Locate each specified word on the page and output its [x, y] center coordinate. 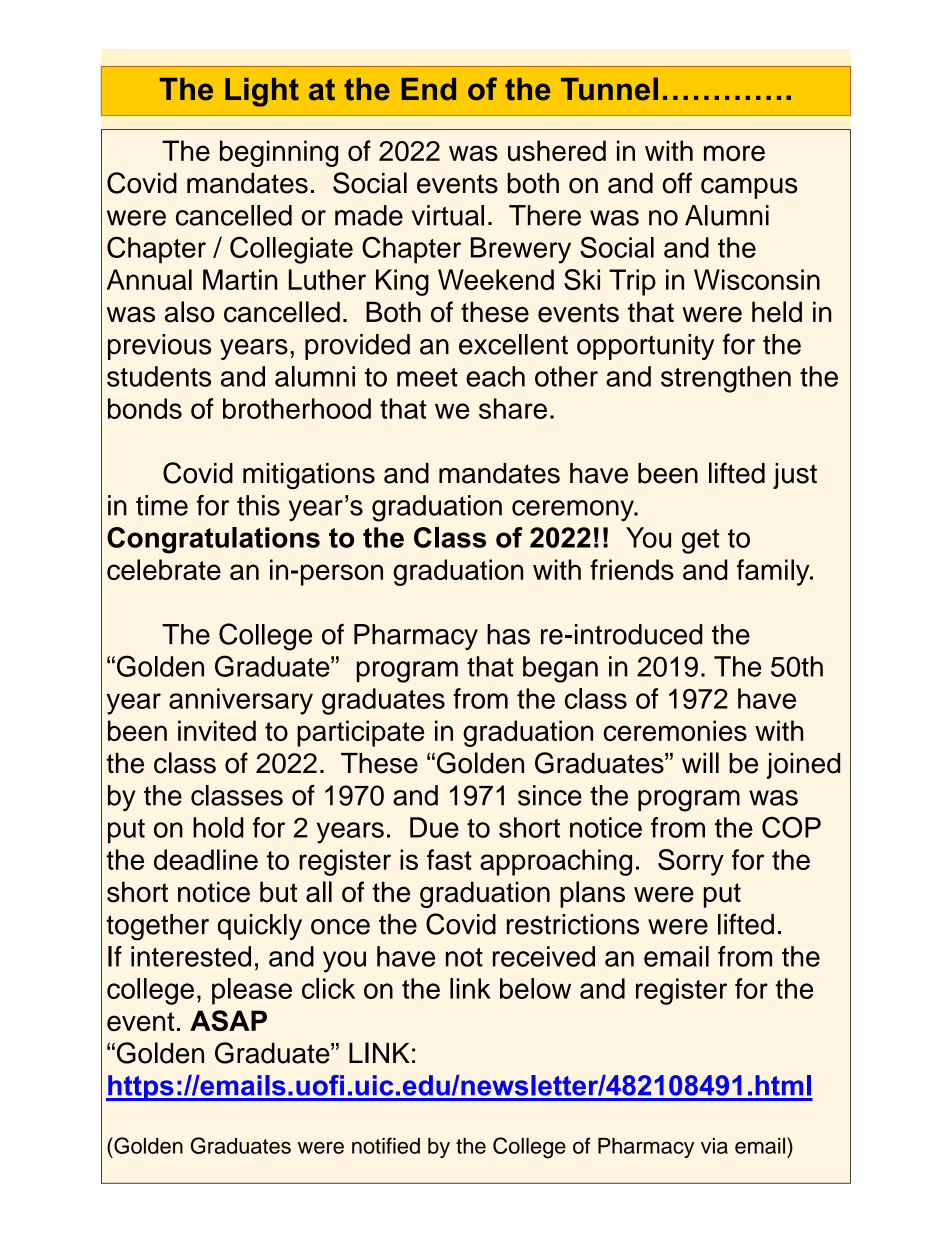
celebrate [164, 569]
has [508, 634]
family [774, 572]
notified [386, 1145]
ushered [557, 150]
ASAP [228, 1020]
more [734, 153]
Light [262, 92]
